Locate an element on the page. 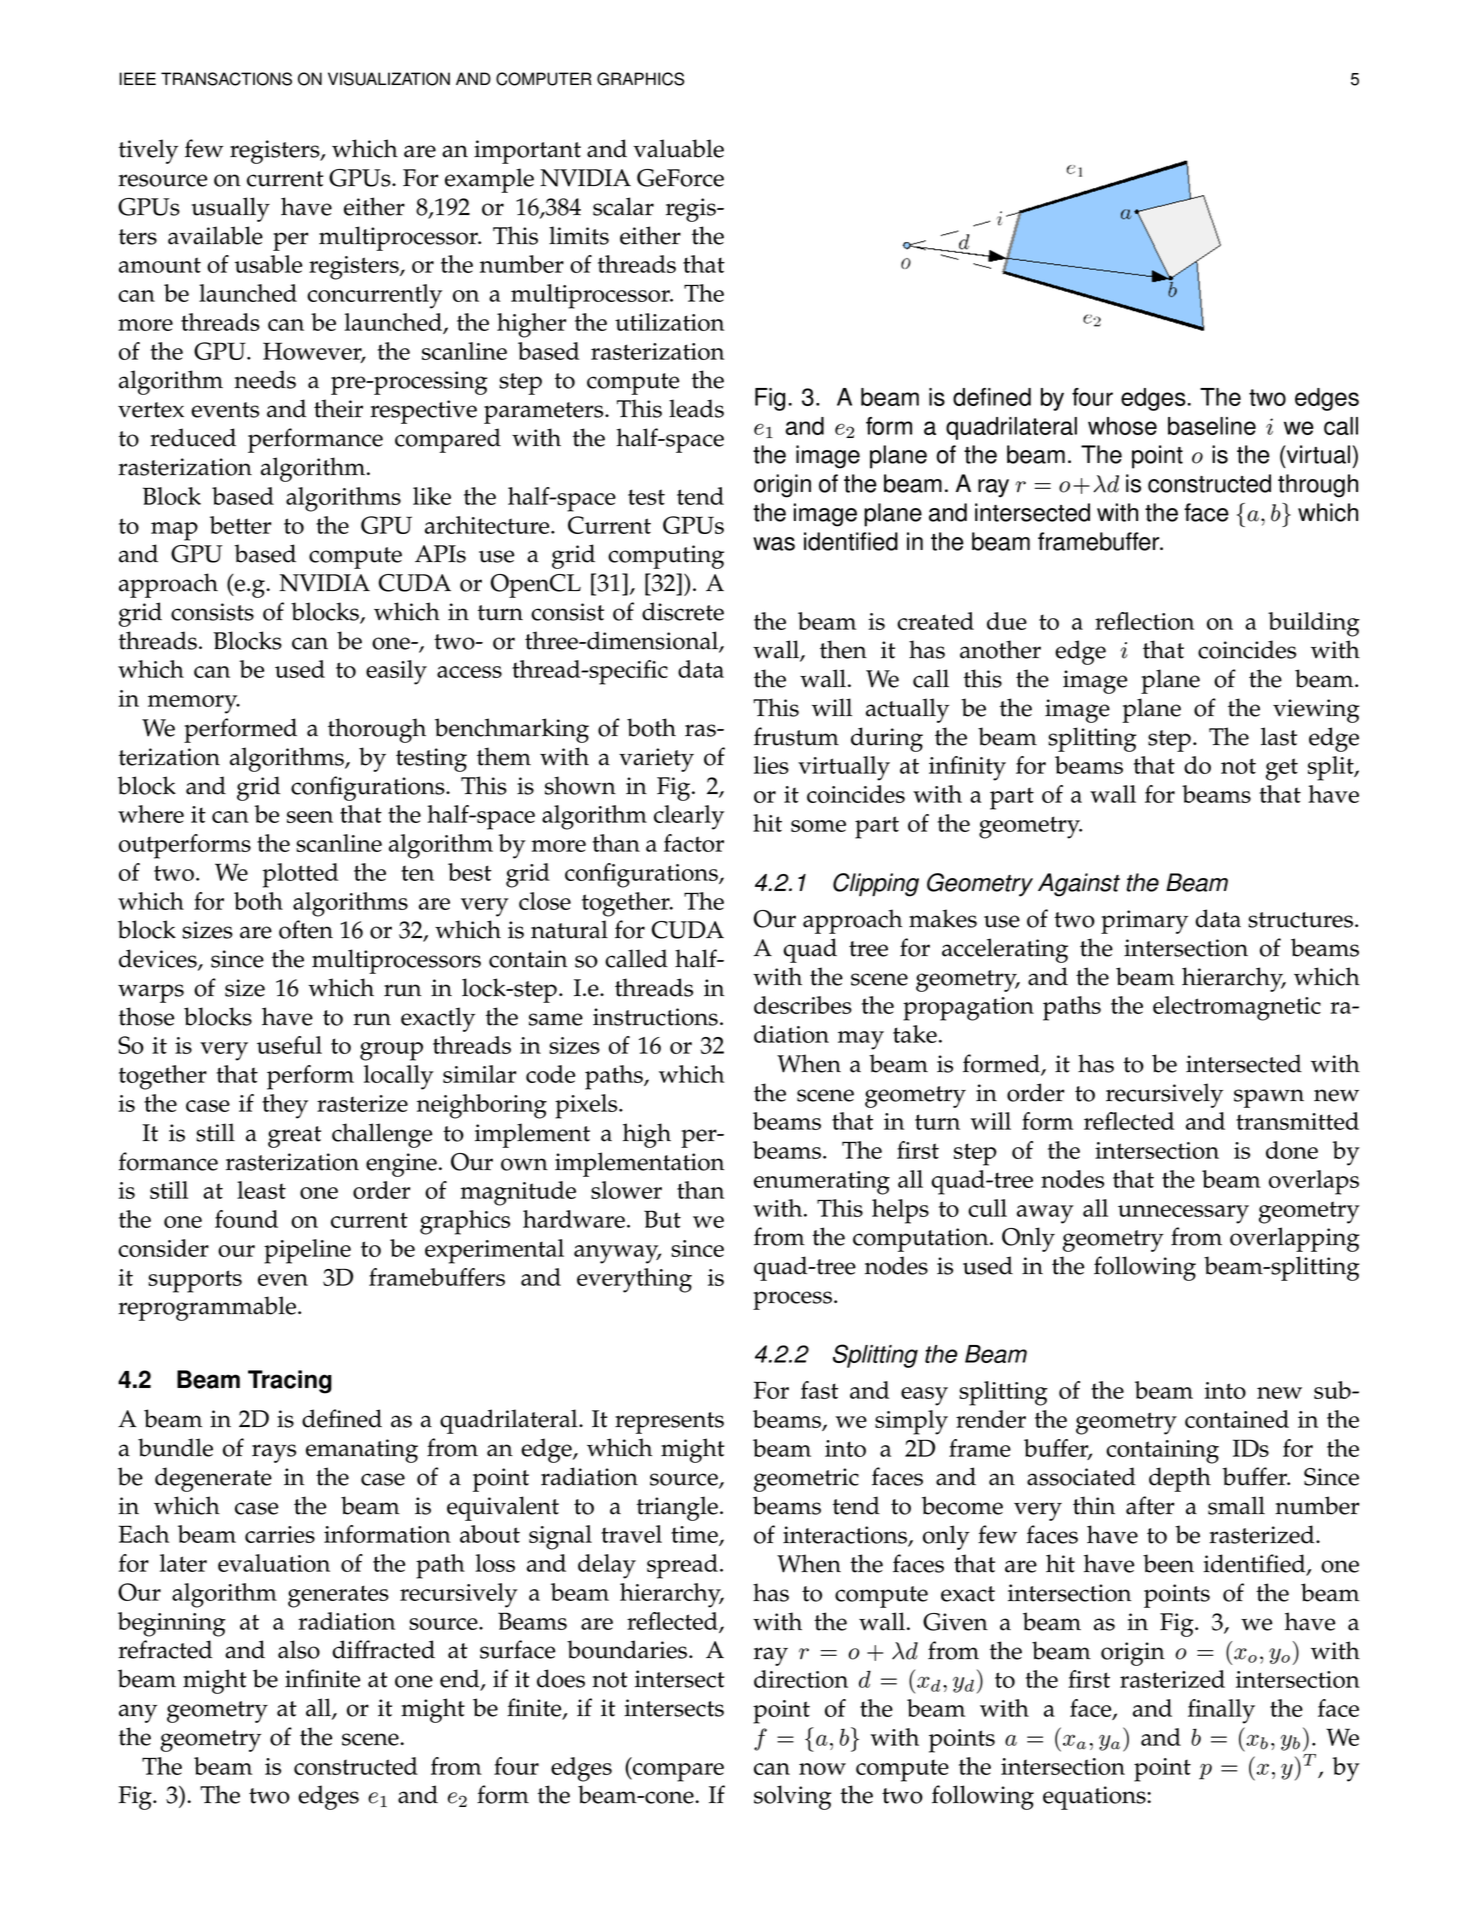 The width and height of the page is (1478, 1913). finally is located at coordinates (1221, 1711).
